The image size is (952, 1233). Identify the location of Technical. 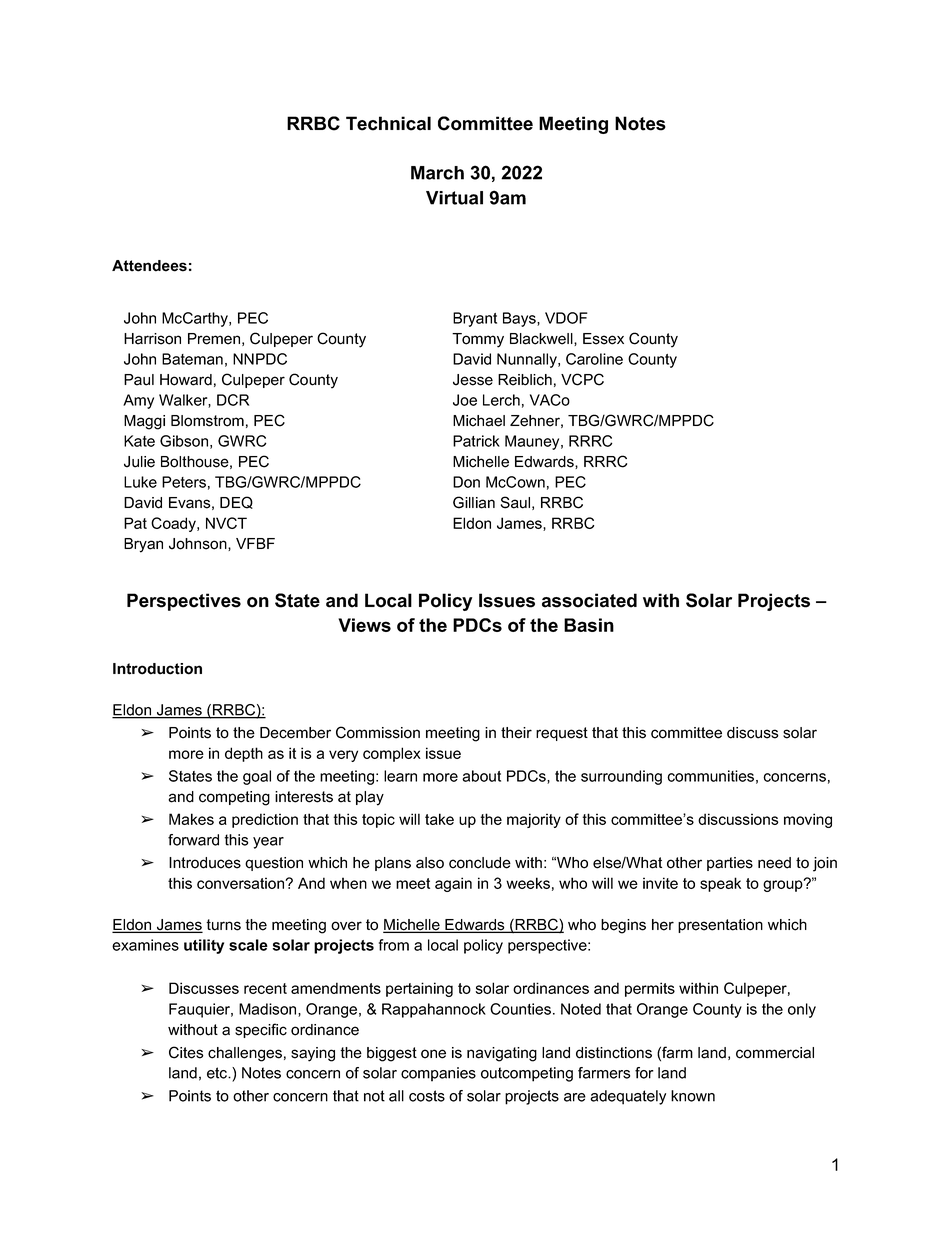
(388, 123).
